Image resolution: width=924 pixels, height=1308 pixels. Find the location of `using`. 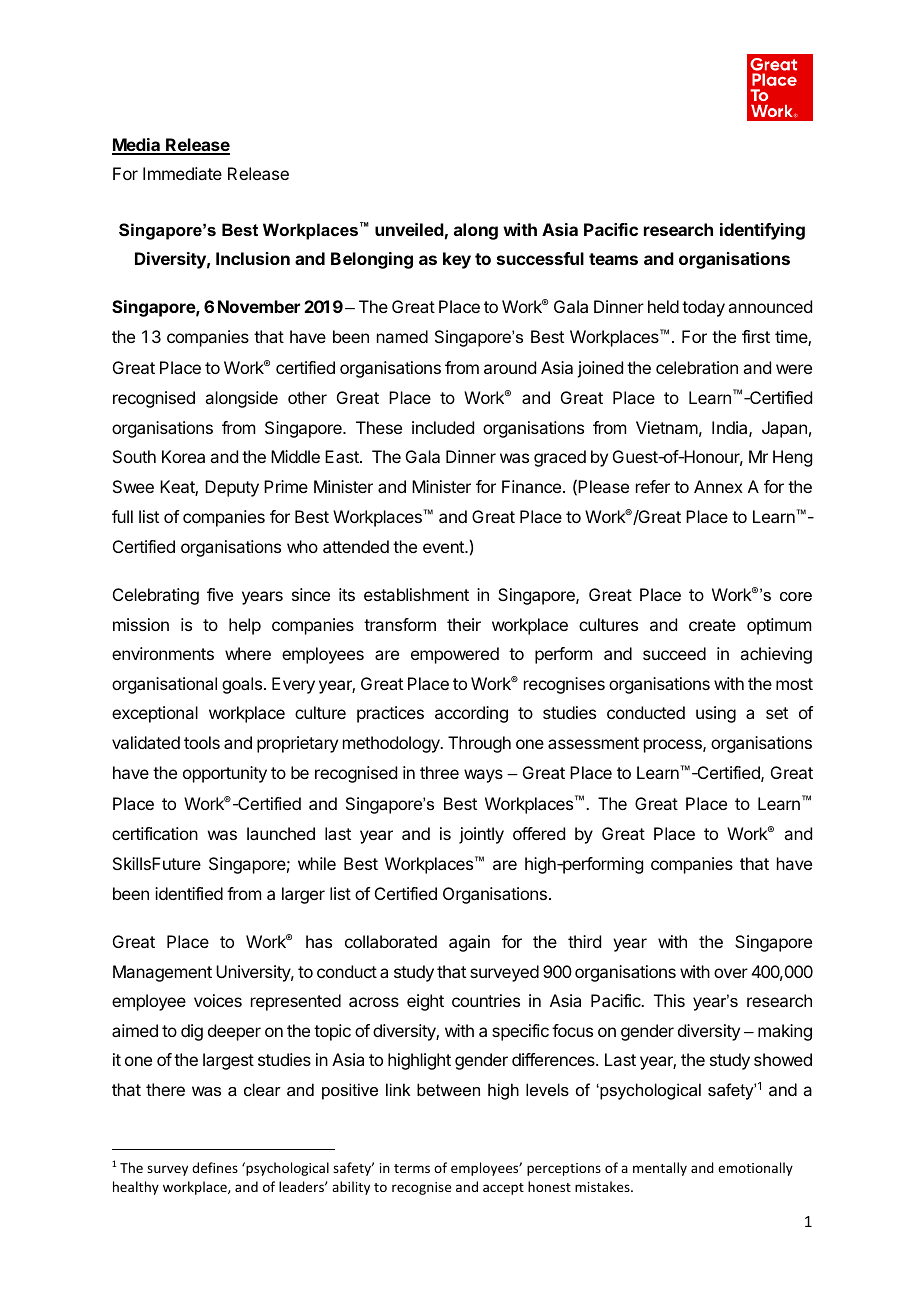

using is located at coordinates (716, 714).
